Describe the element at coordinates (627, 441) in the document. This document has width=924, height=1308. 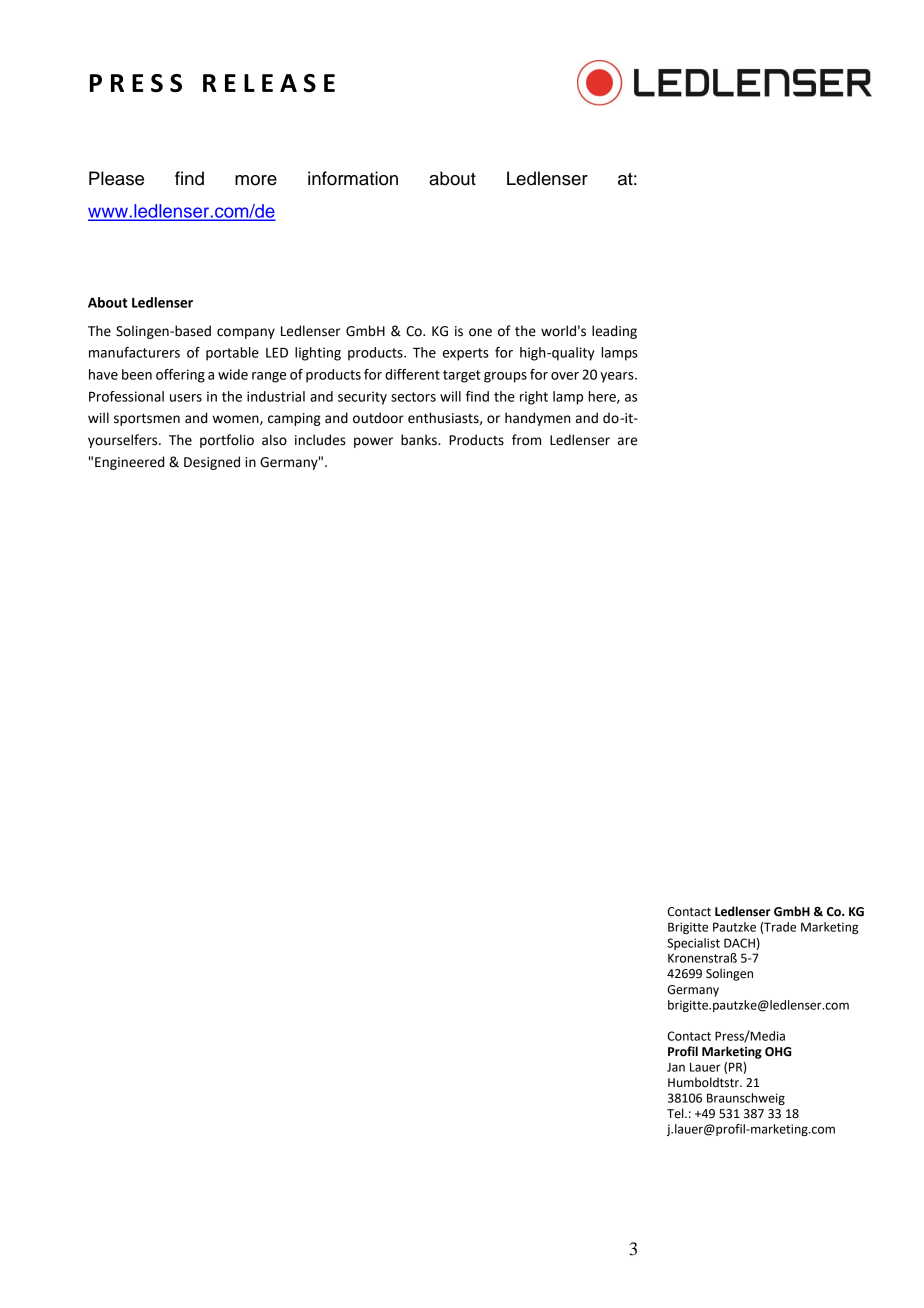
I see `are` at that location.
